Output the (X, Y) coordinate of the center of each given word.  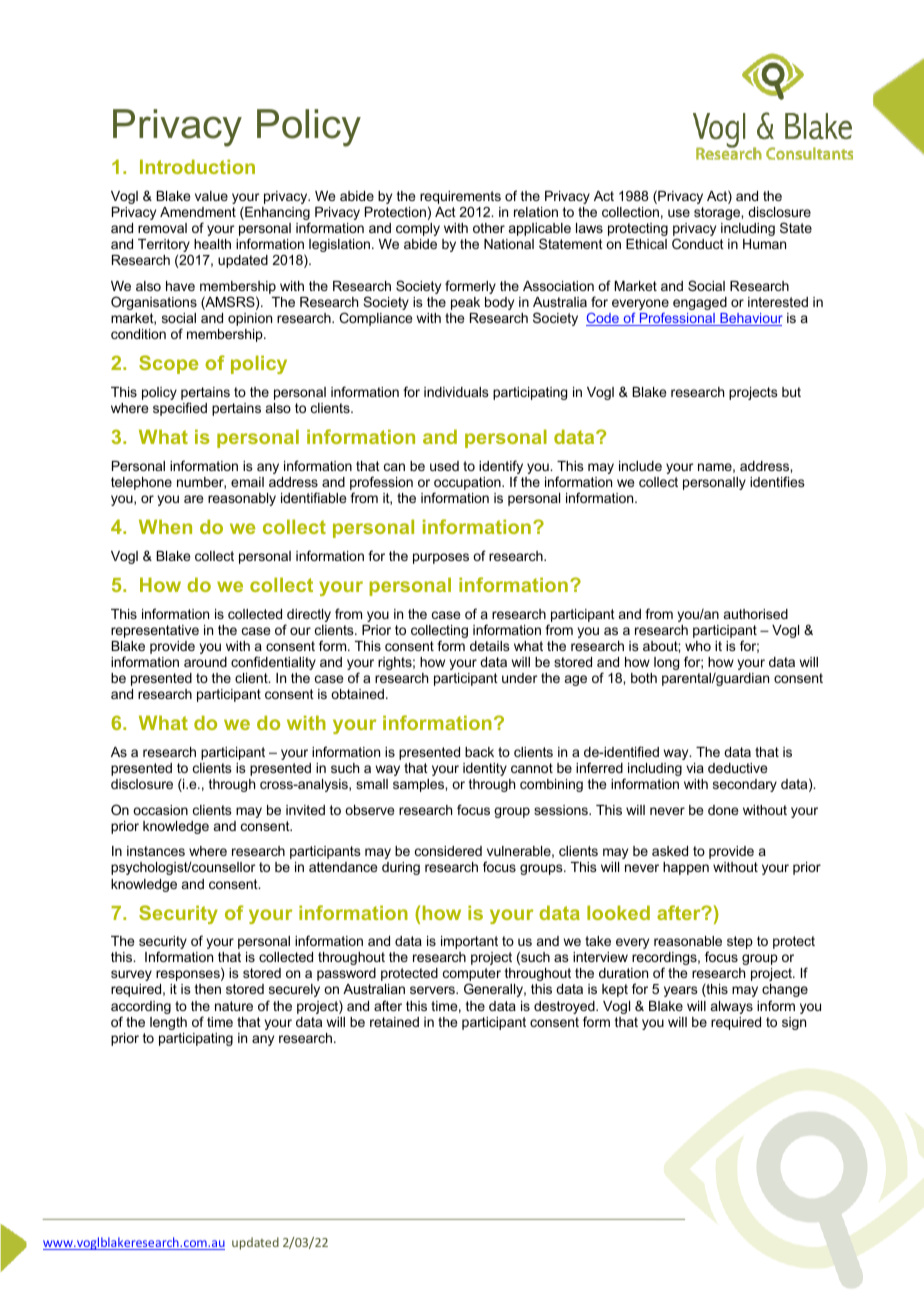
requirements (460, 197)
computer (472, 976)
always (732, 1007)
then (208, 989)
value (211, 196)
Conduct (698, 243)
